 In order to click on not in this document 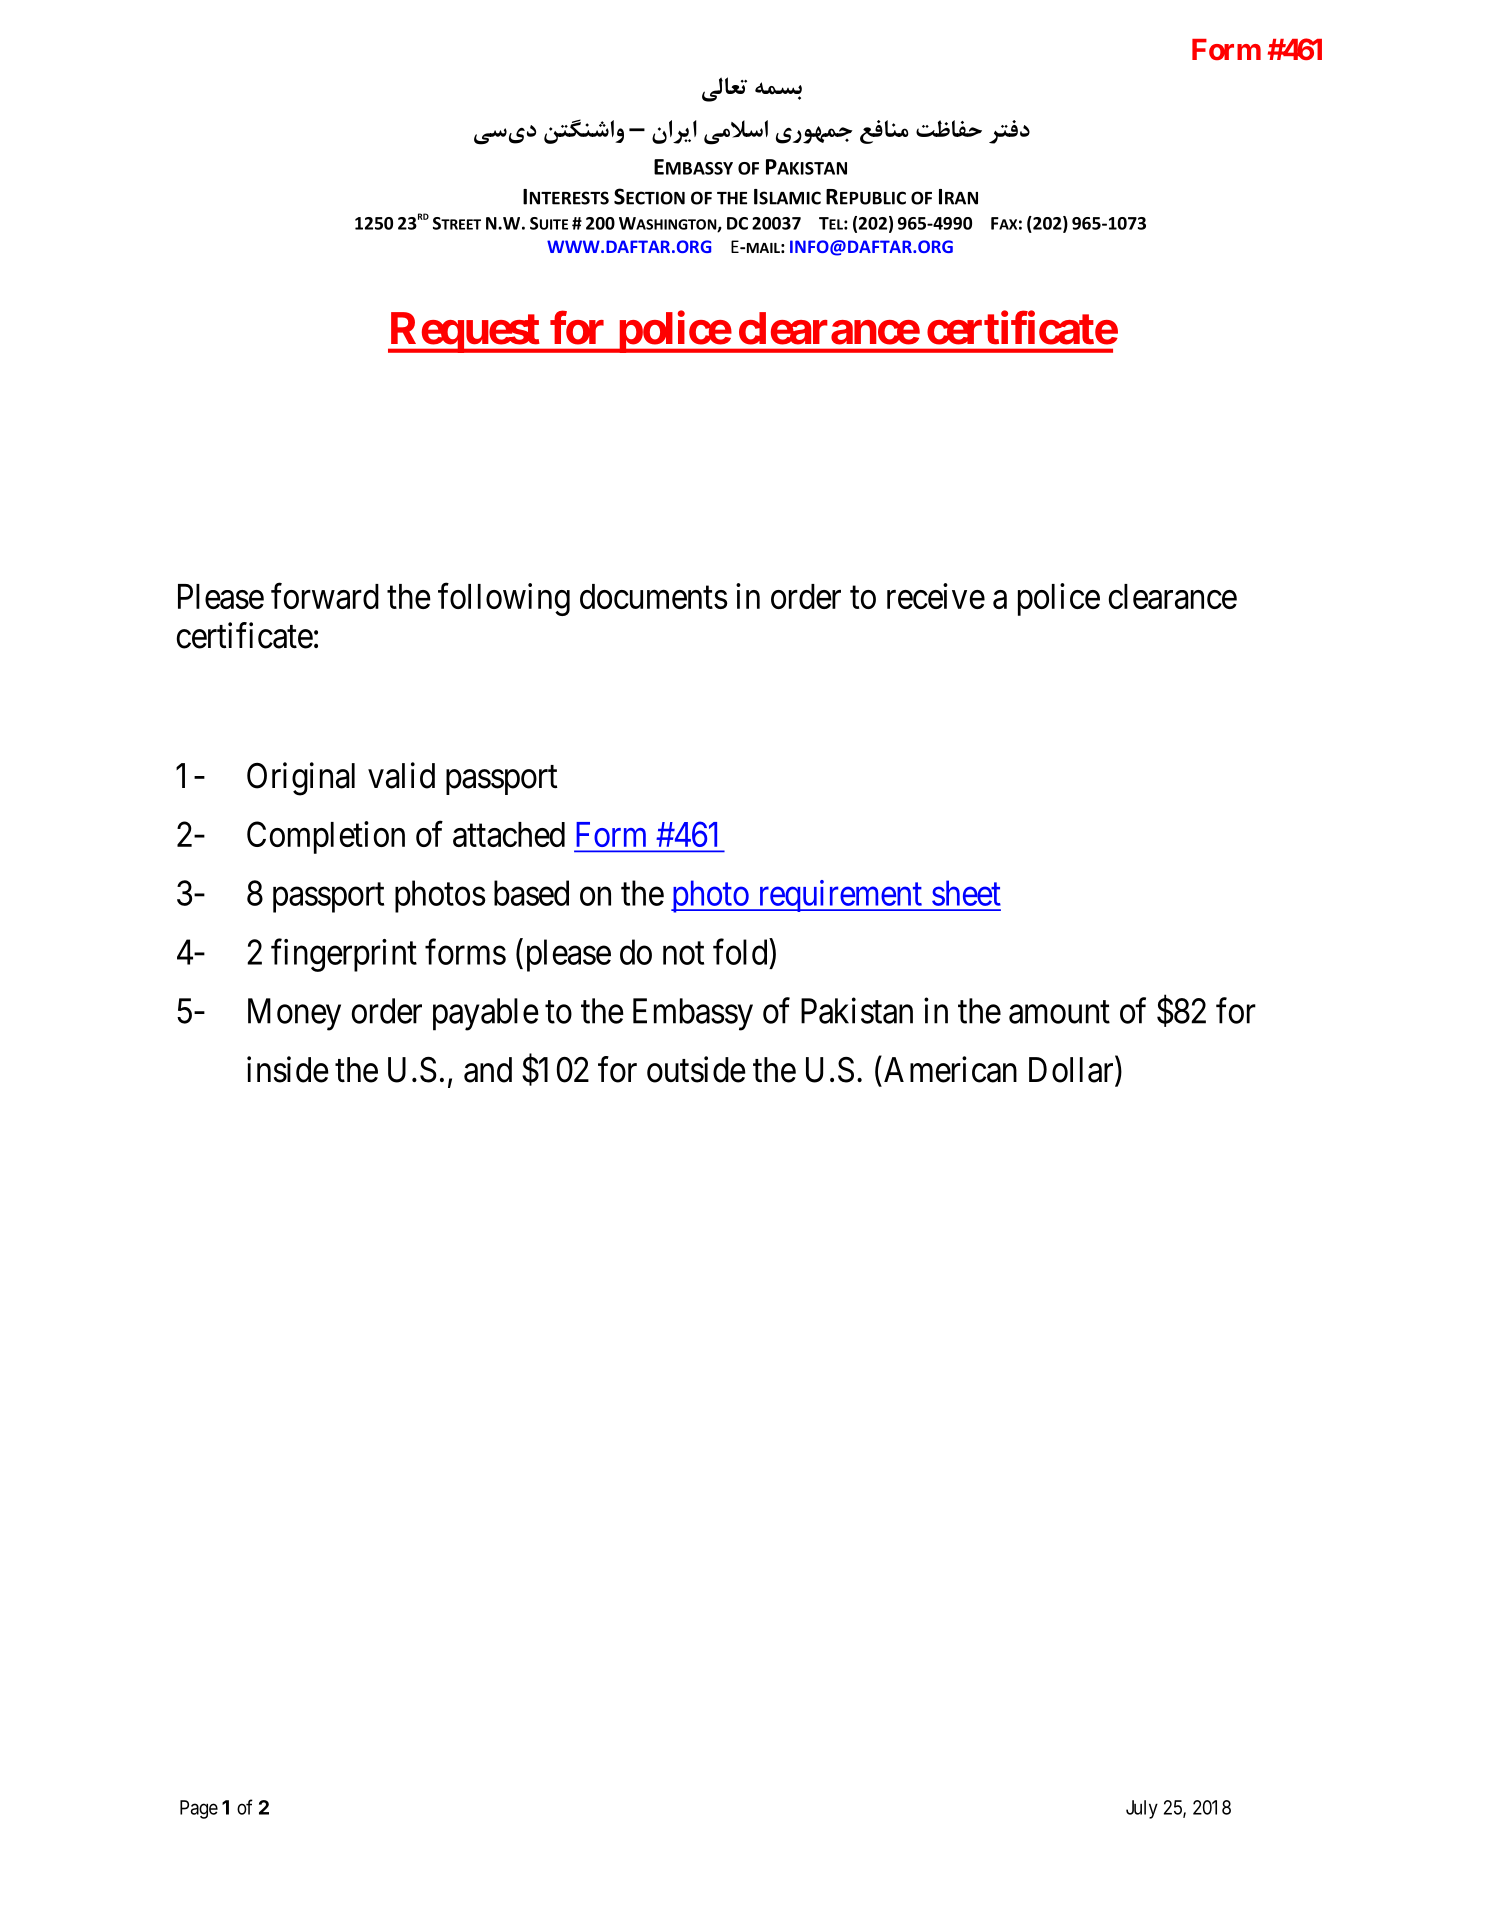, I will do `click(683, 953)`.
